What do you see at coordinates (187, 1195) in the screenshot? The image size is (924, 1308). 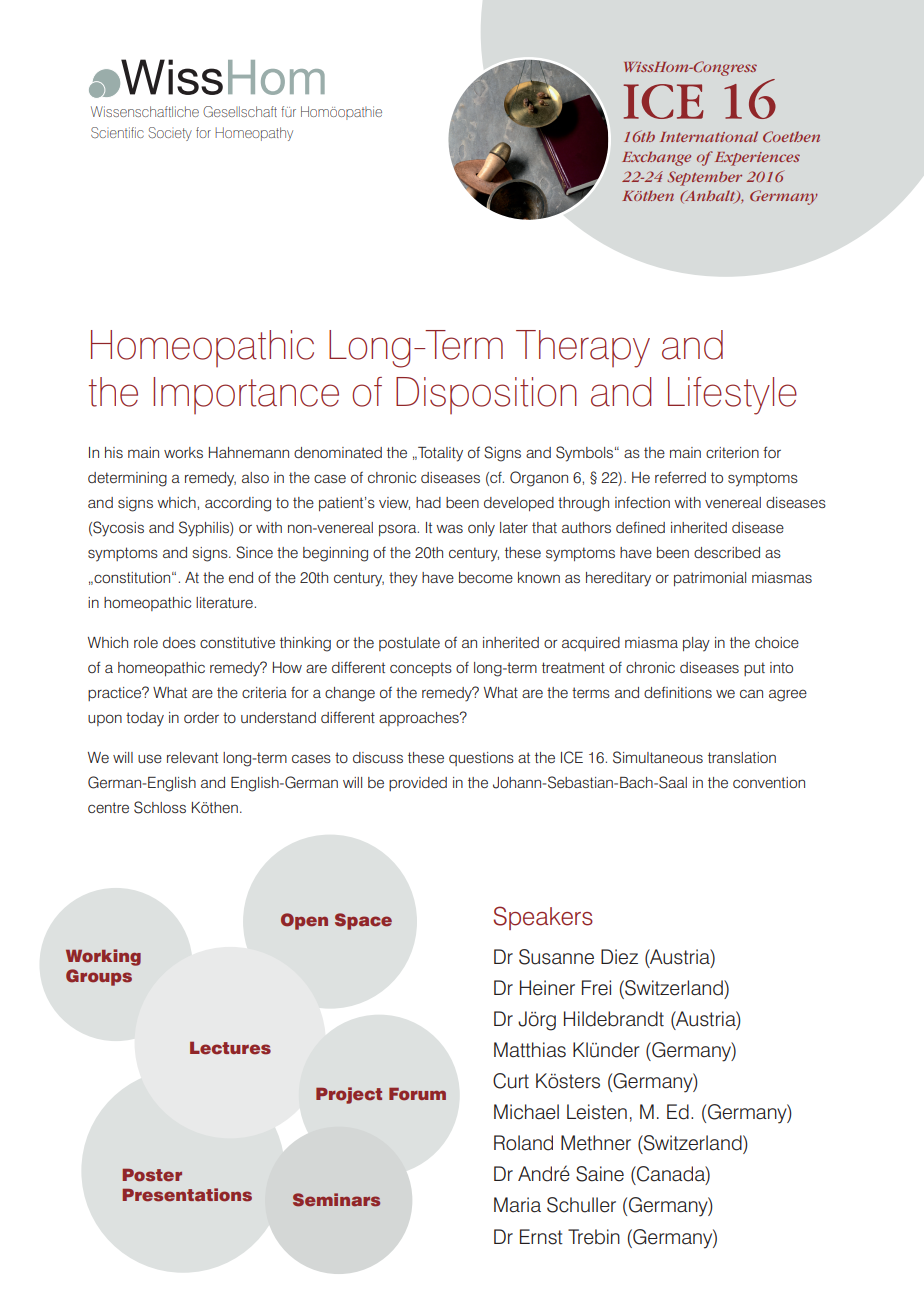 I see `Presentations` at bounding box center [187, 1195].
